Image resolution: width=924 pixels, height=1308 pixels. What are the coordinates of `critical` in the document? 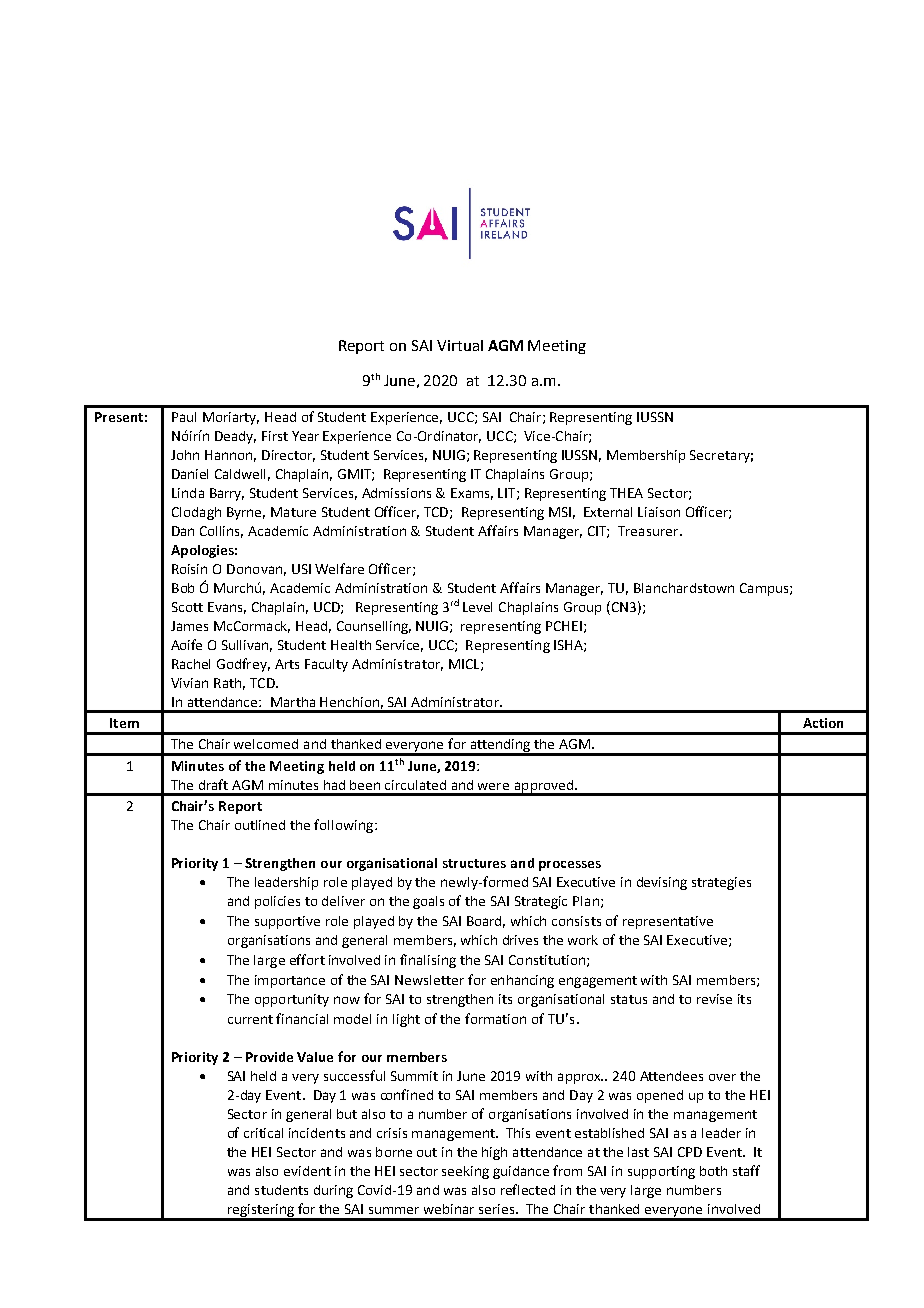 It's located at (263, 1133).
